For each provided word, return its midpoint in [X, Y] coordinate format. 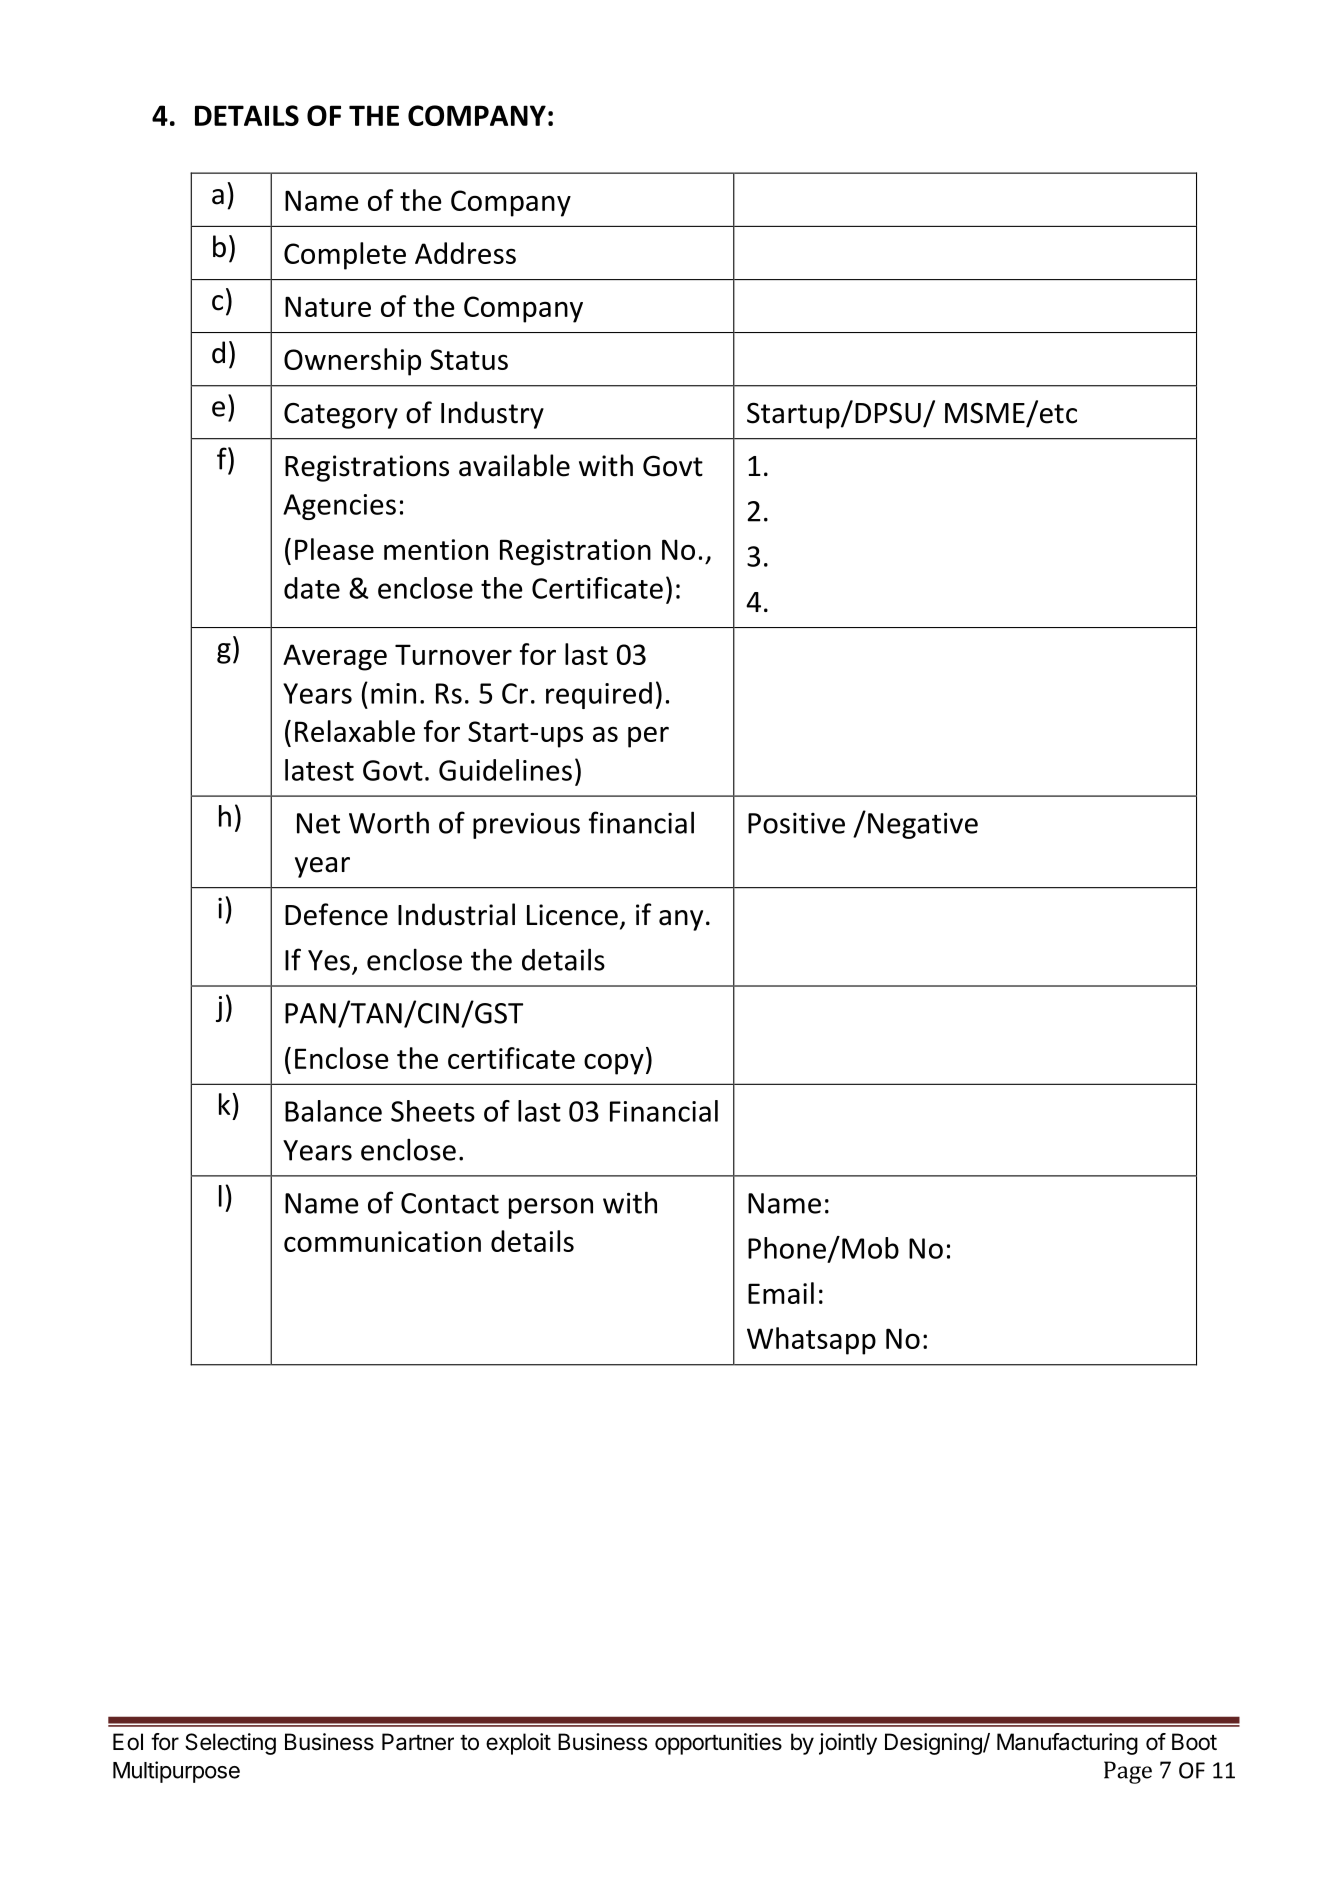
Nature [328, 306]
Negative [923, 826]
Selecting [230, 1744]
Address [465, 253]
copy [614, 1064]
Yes [329, 960]
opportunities [718, 1744]
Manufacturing [1067, 1744]
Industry [492, 415]
